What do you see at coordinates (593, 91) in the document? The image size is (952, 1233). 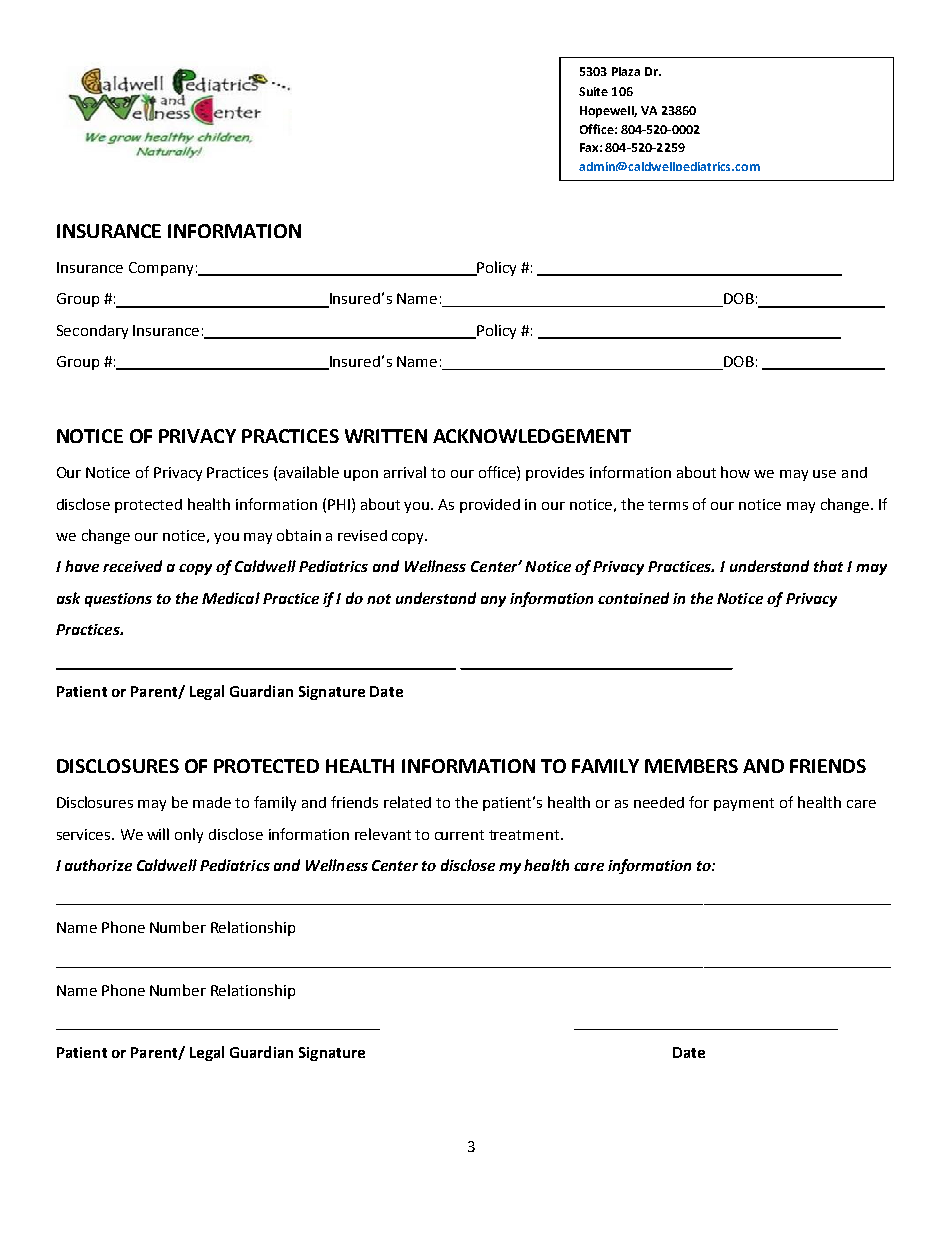 I see `Suite` at bounding box center [593, 91].
